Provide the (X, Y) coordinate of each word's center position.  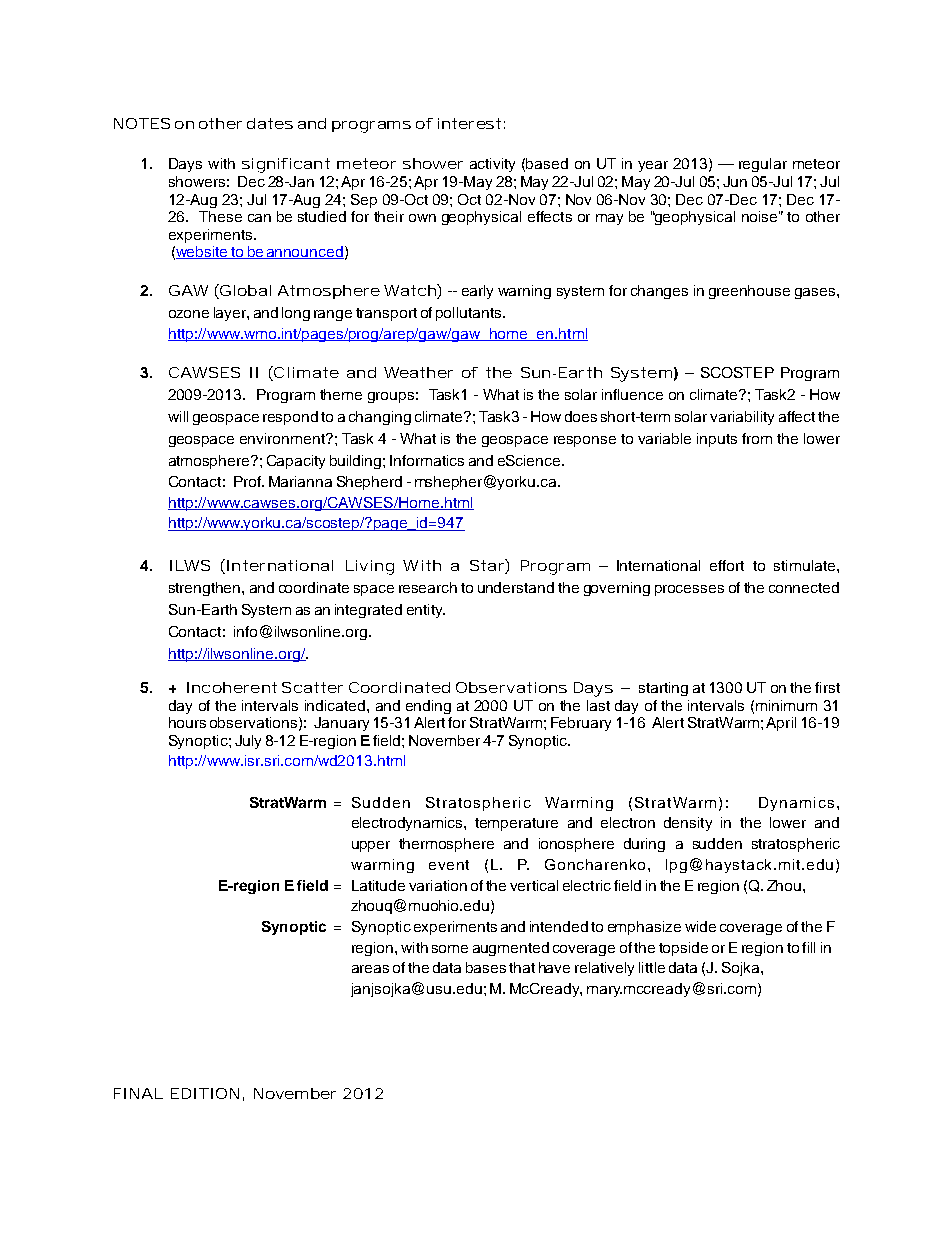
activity (492, 165)
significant (285, 165)
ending (428, 707)
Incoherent (231, 687)
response (585, 441)
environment (283, 438)
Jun (735, 181)
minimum (786, 705)
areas (370, 969)
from (757, 438)
